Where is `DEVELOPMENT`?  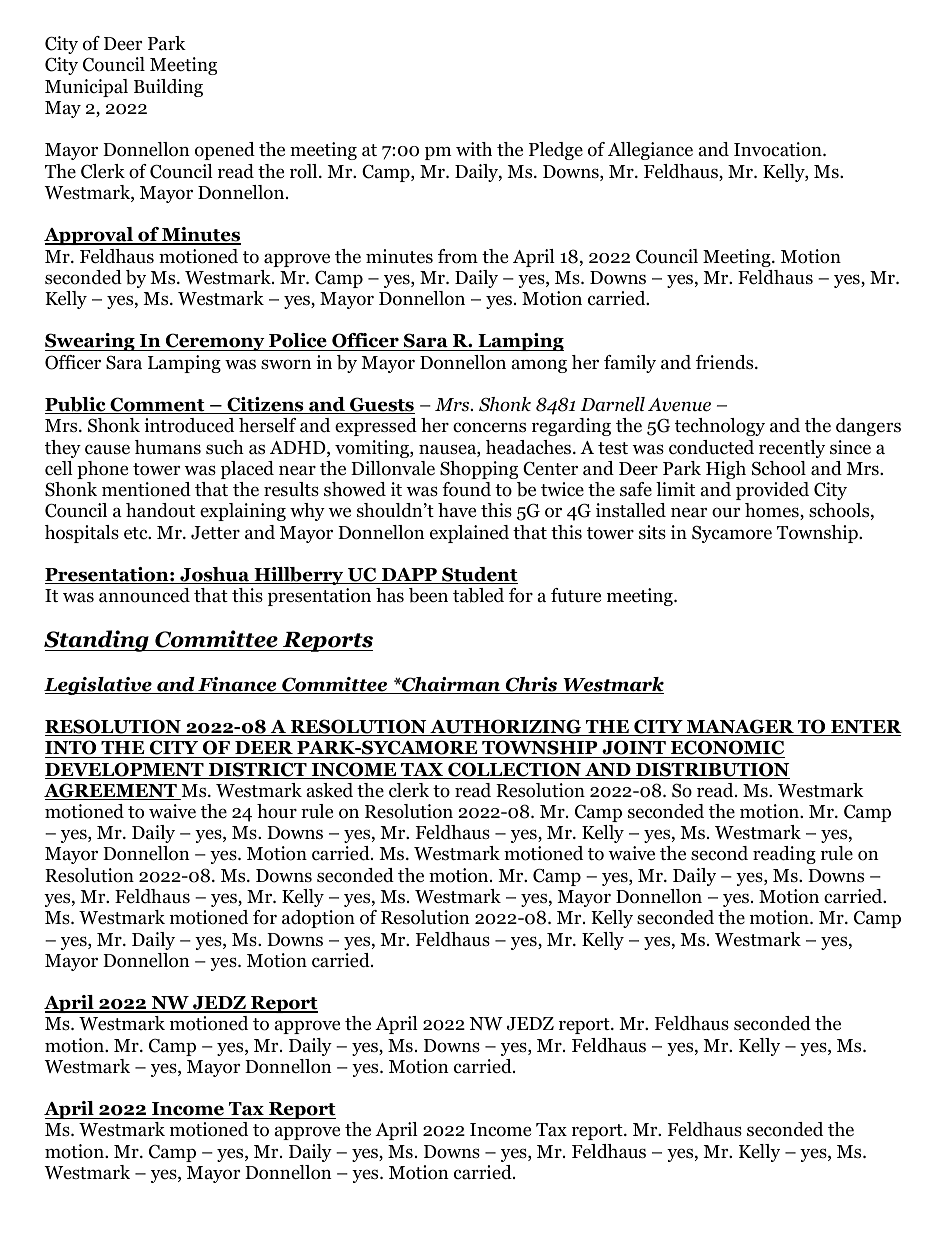
DEVELOPMENT is located at coordinates (125, 770).
